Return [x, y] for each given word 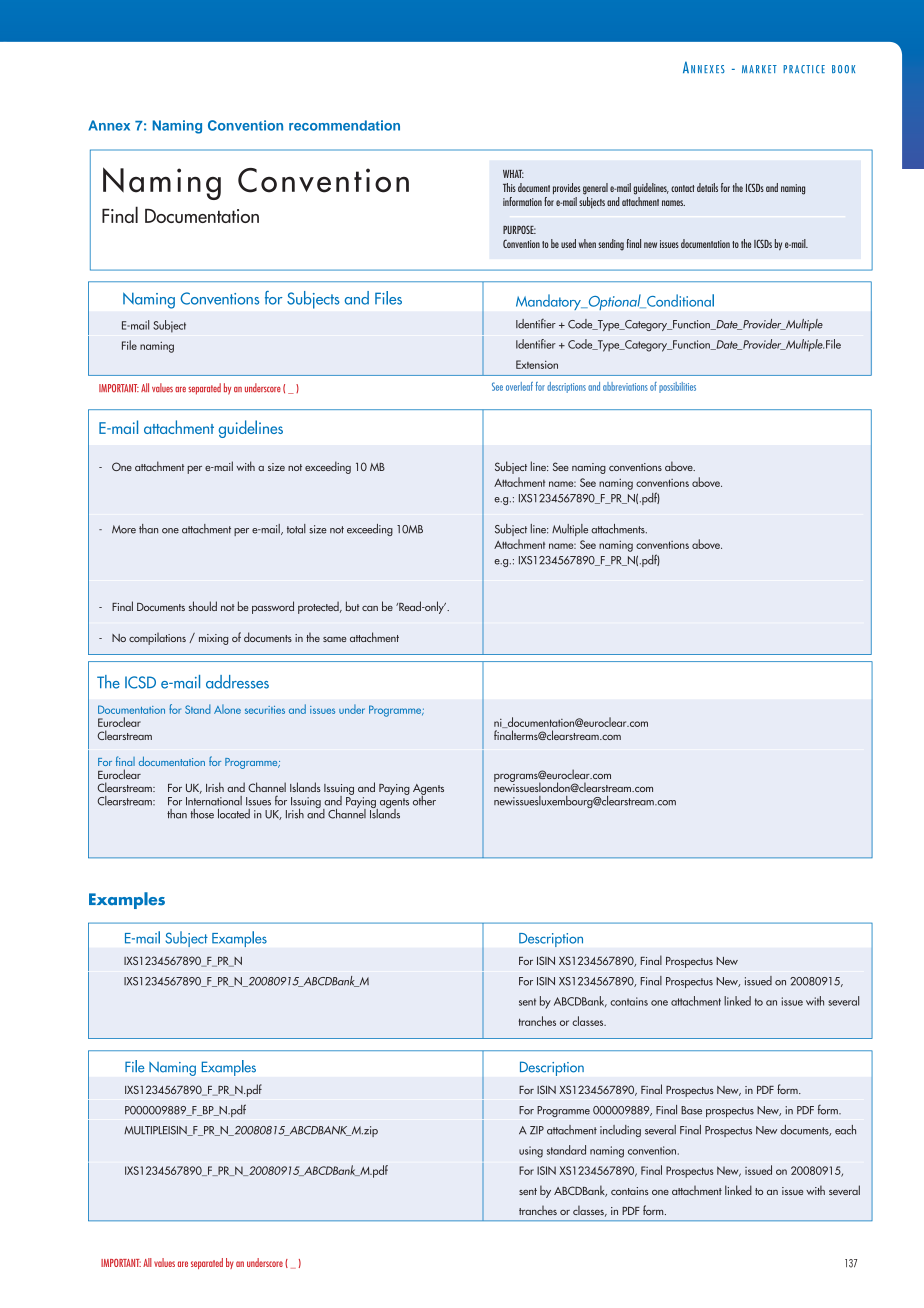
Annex [109, 125]
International [214, 799]
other [424, 799]
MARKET [759, 69]
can [370, 608]
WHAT [513, 174]
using [531, 1152]
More [124, 529]
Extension [537, 364]
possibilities [677, 387]
